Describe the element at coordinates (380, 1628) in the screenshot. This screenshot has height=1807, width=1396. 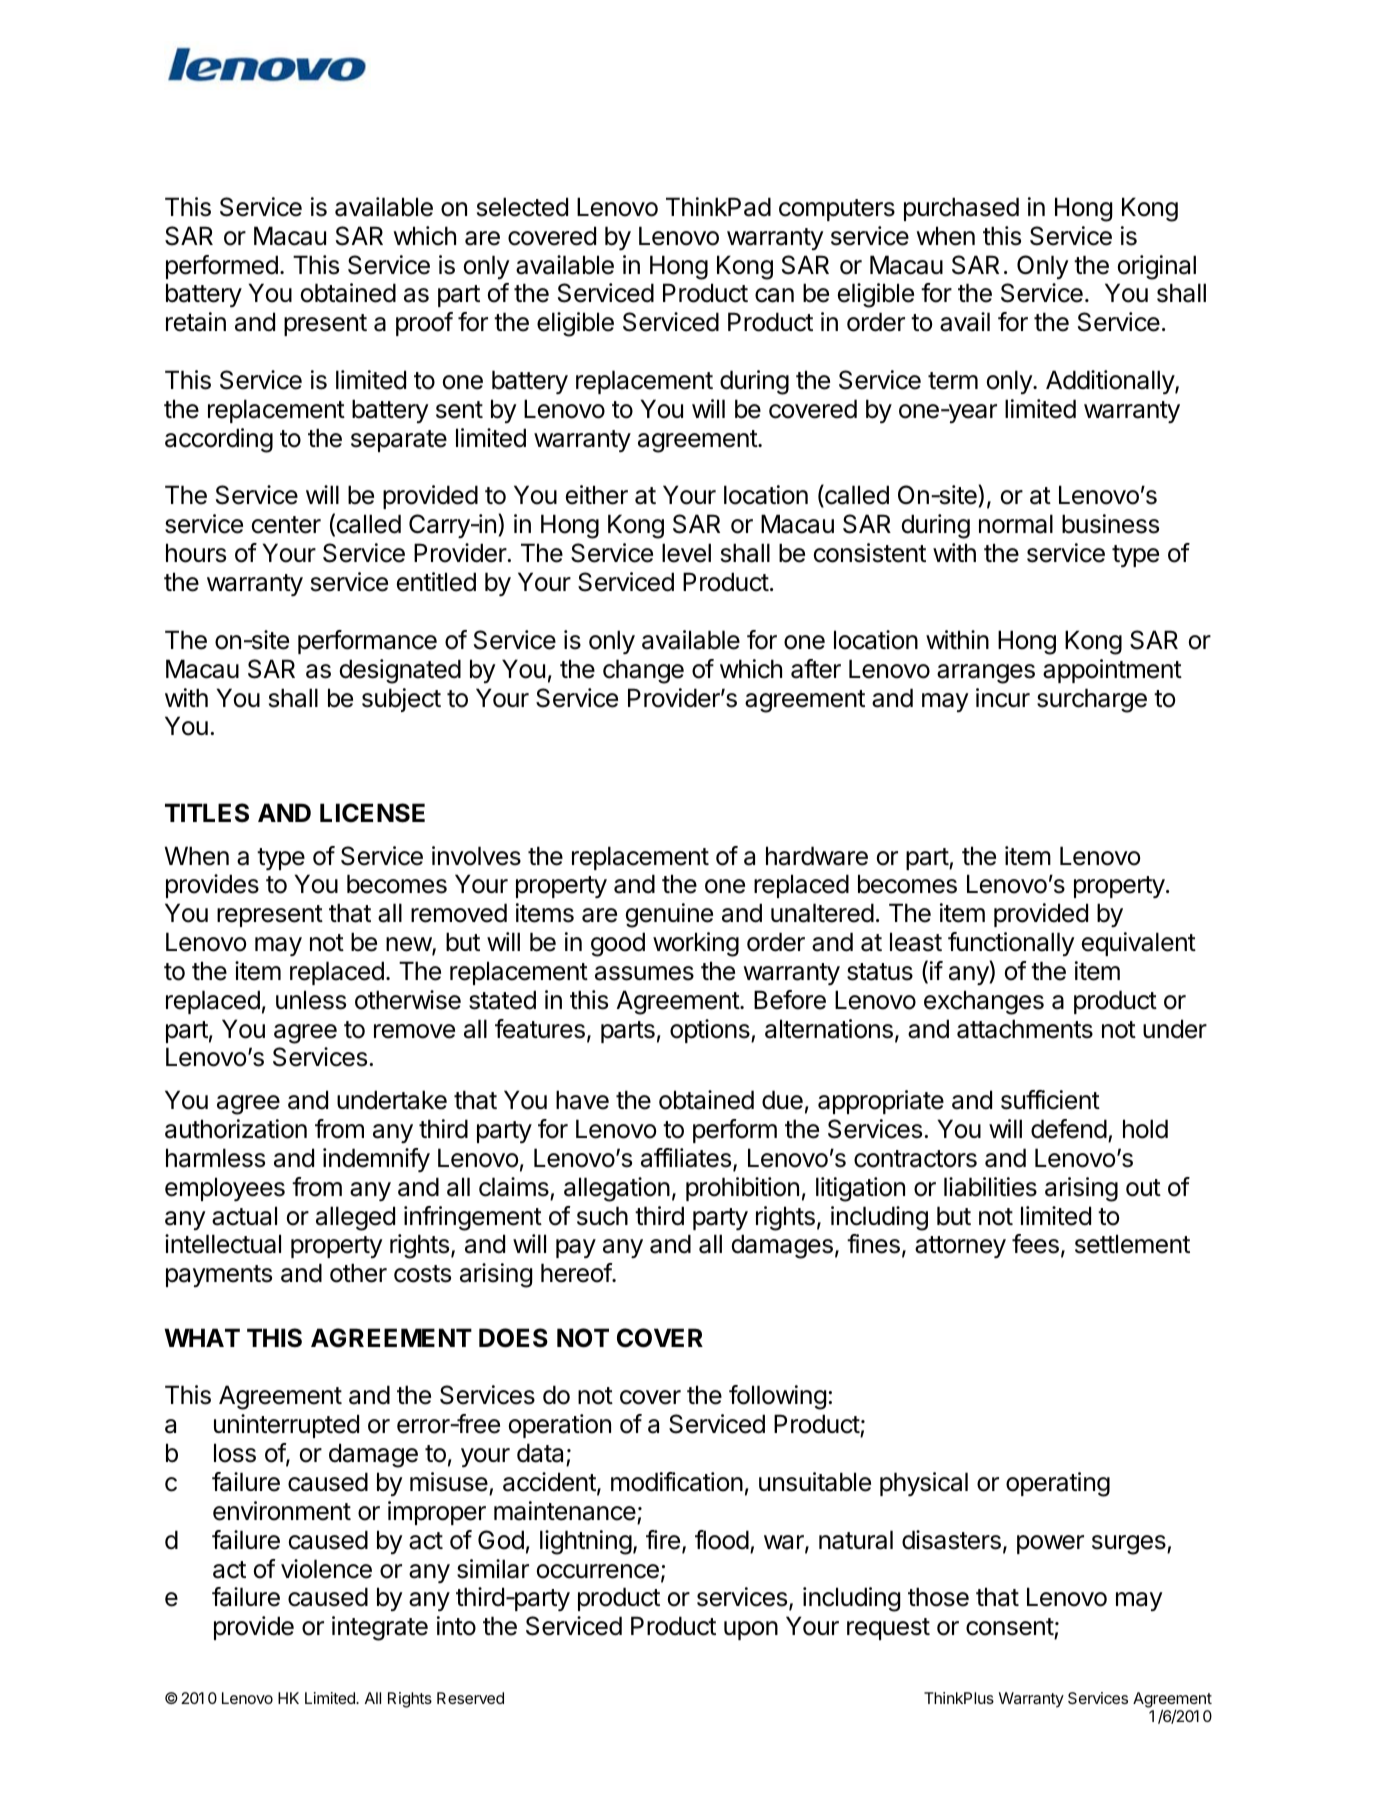
I see `integrate` at that location.
